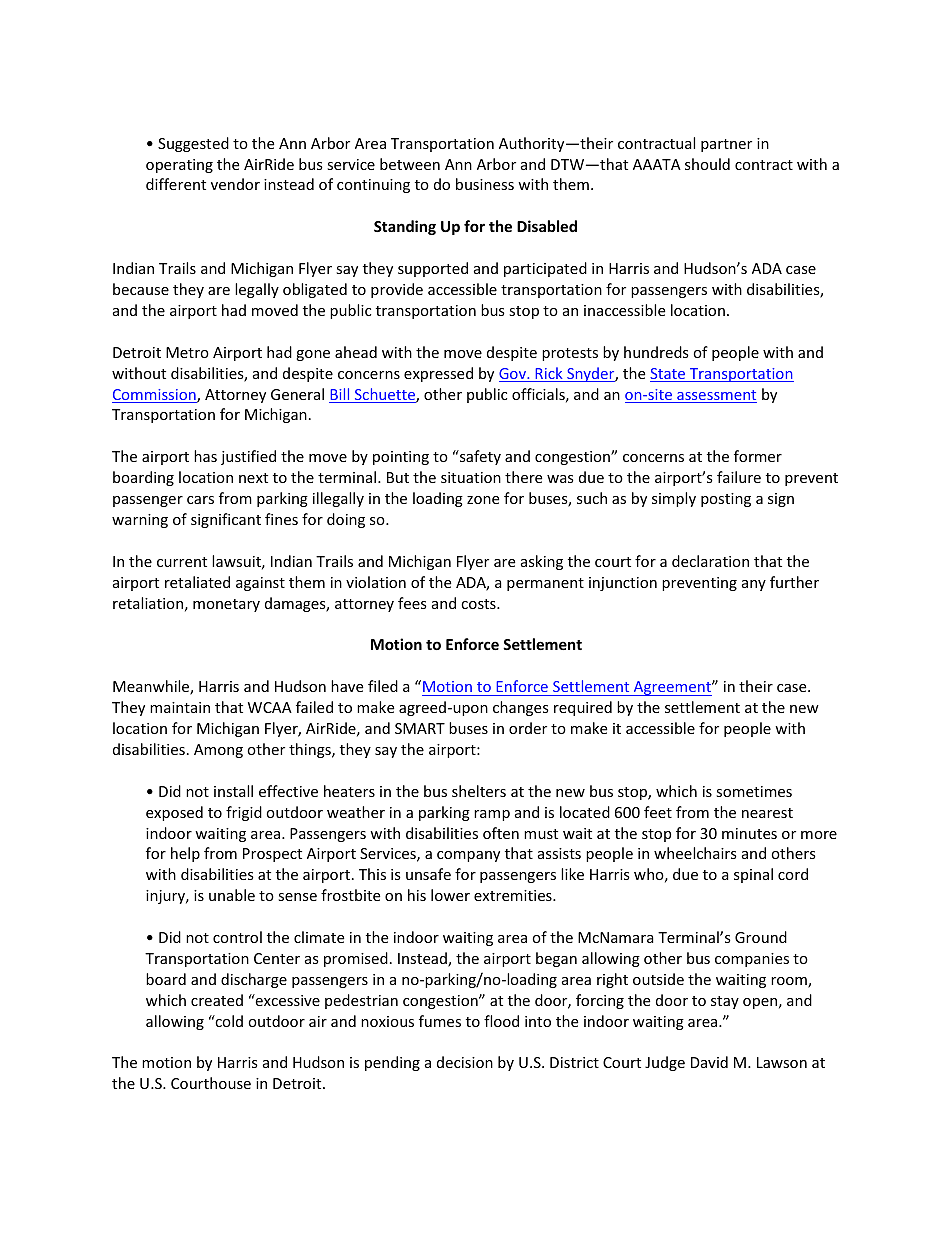 The width and height of the image is (952, 1233). Describe the element at coordinates (709, 1062) in the image. I see `David` at that location.
